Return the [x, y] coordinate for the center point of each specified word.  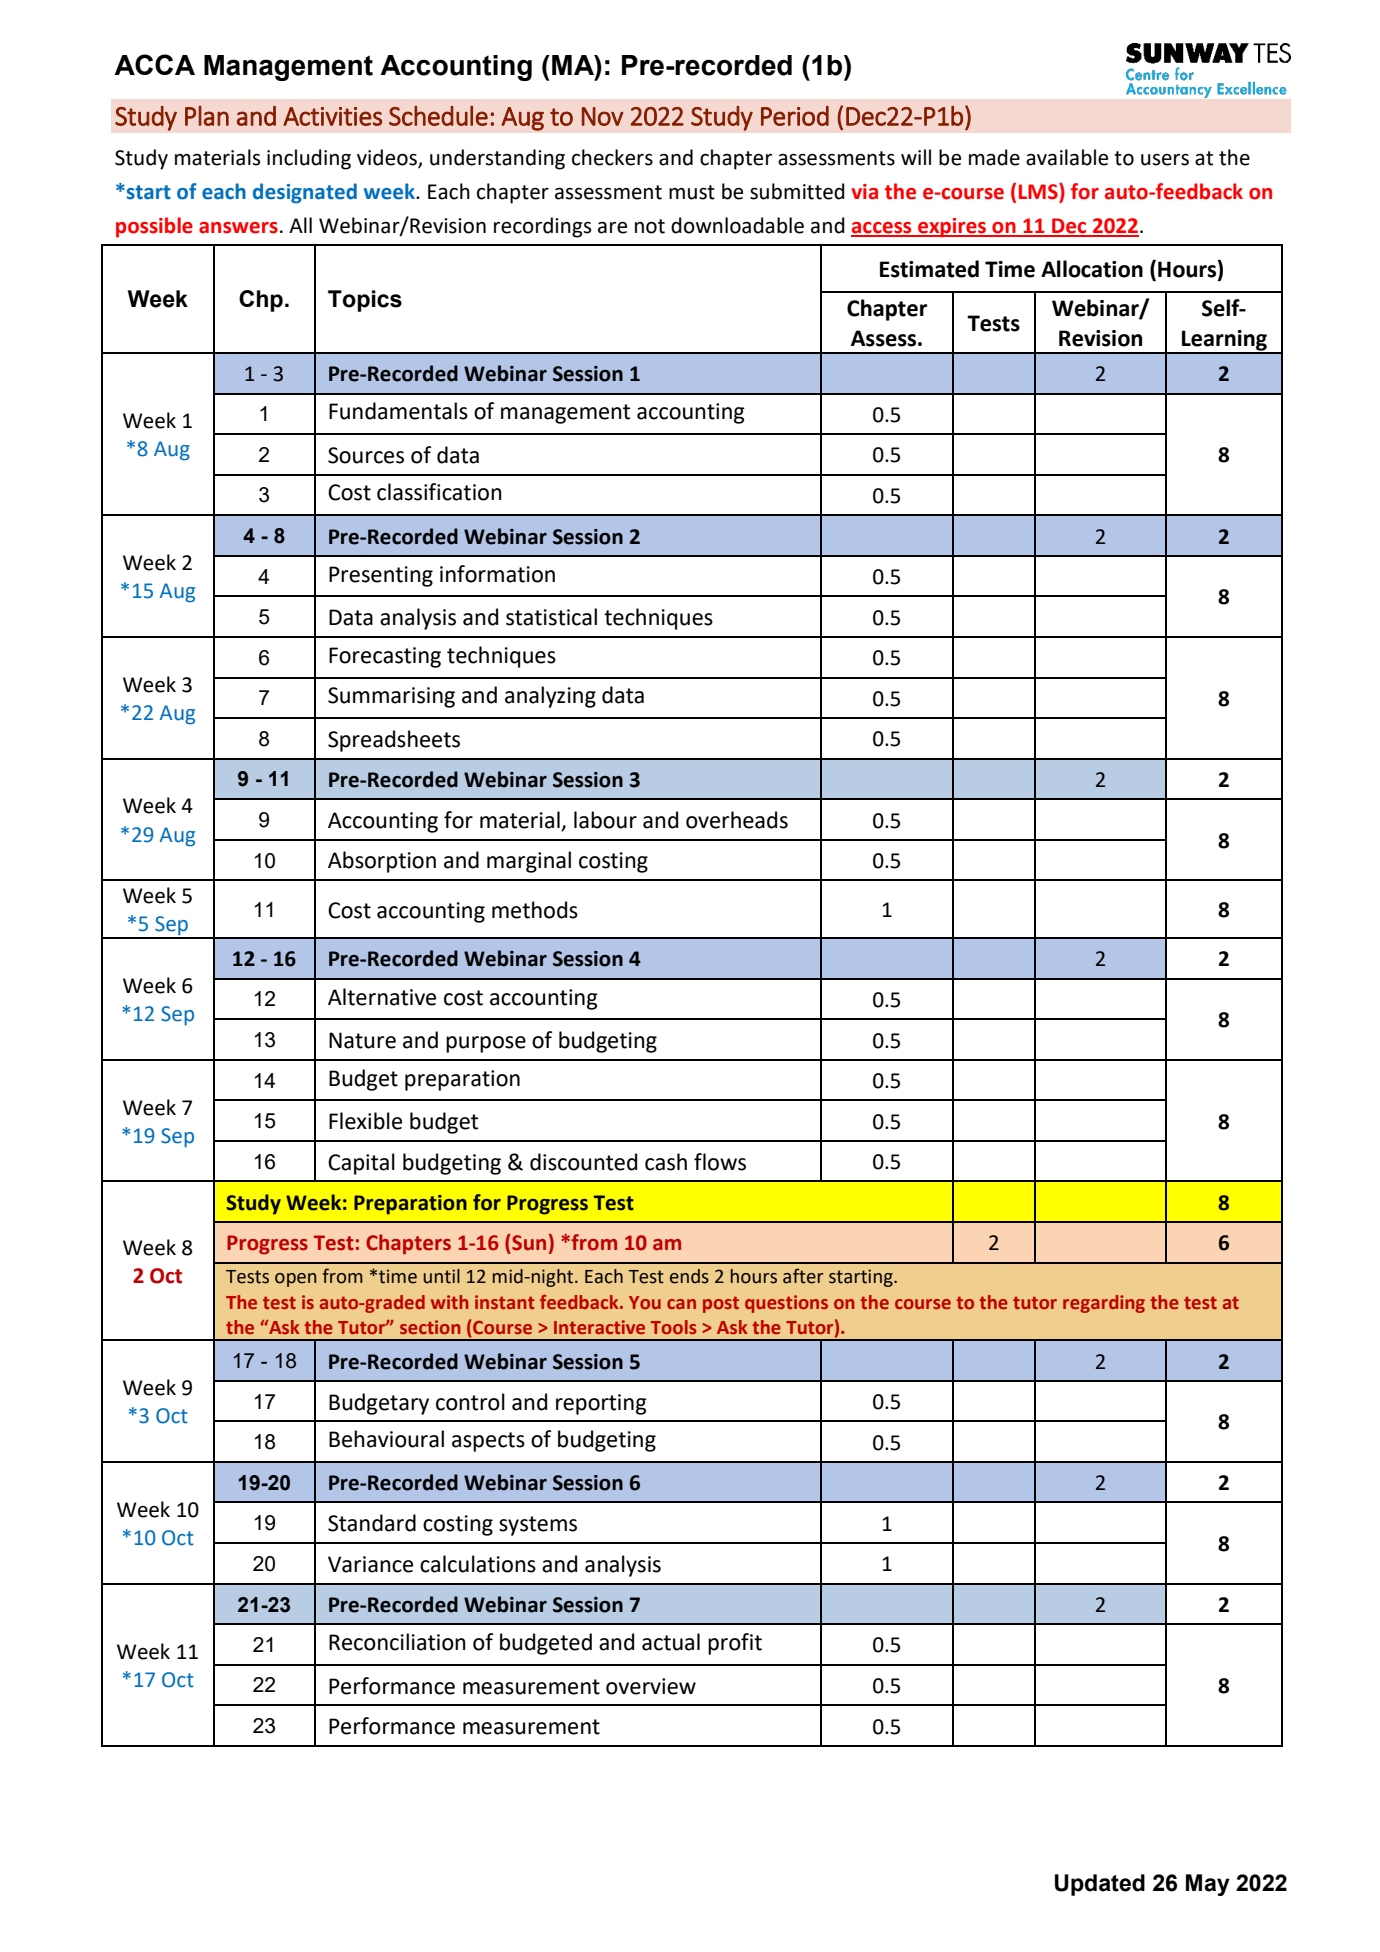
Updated [1100, 1885]
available [1067, 157]
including [309, 159]
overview [651, 1686]
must [692, 192]
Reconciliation [397, 1642]
